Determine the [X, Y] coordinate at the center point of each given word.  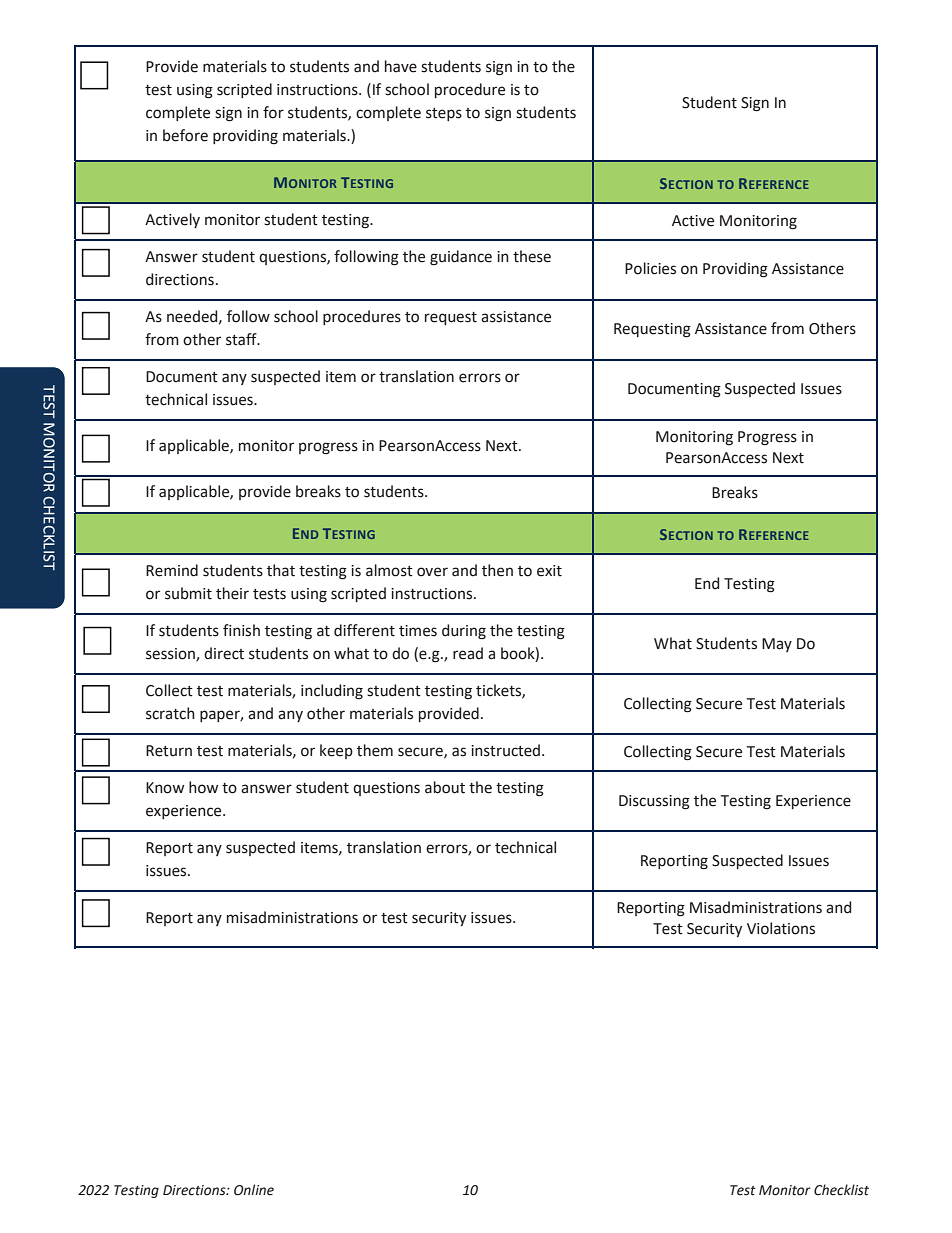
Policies [650, 268]
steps [444, 114]
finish [241, 630]
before [185, 135]
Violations [781, 928]
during [464, 632]
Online [254, 1190]
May [777, 645]
